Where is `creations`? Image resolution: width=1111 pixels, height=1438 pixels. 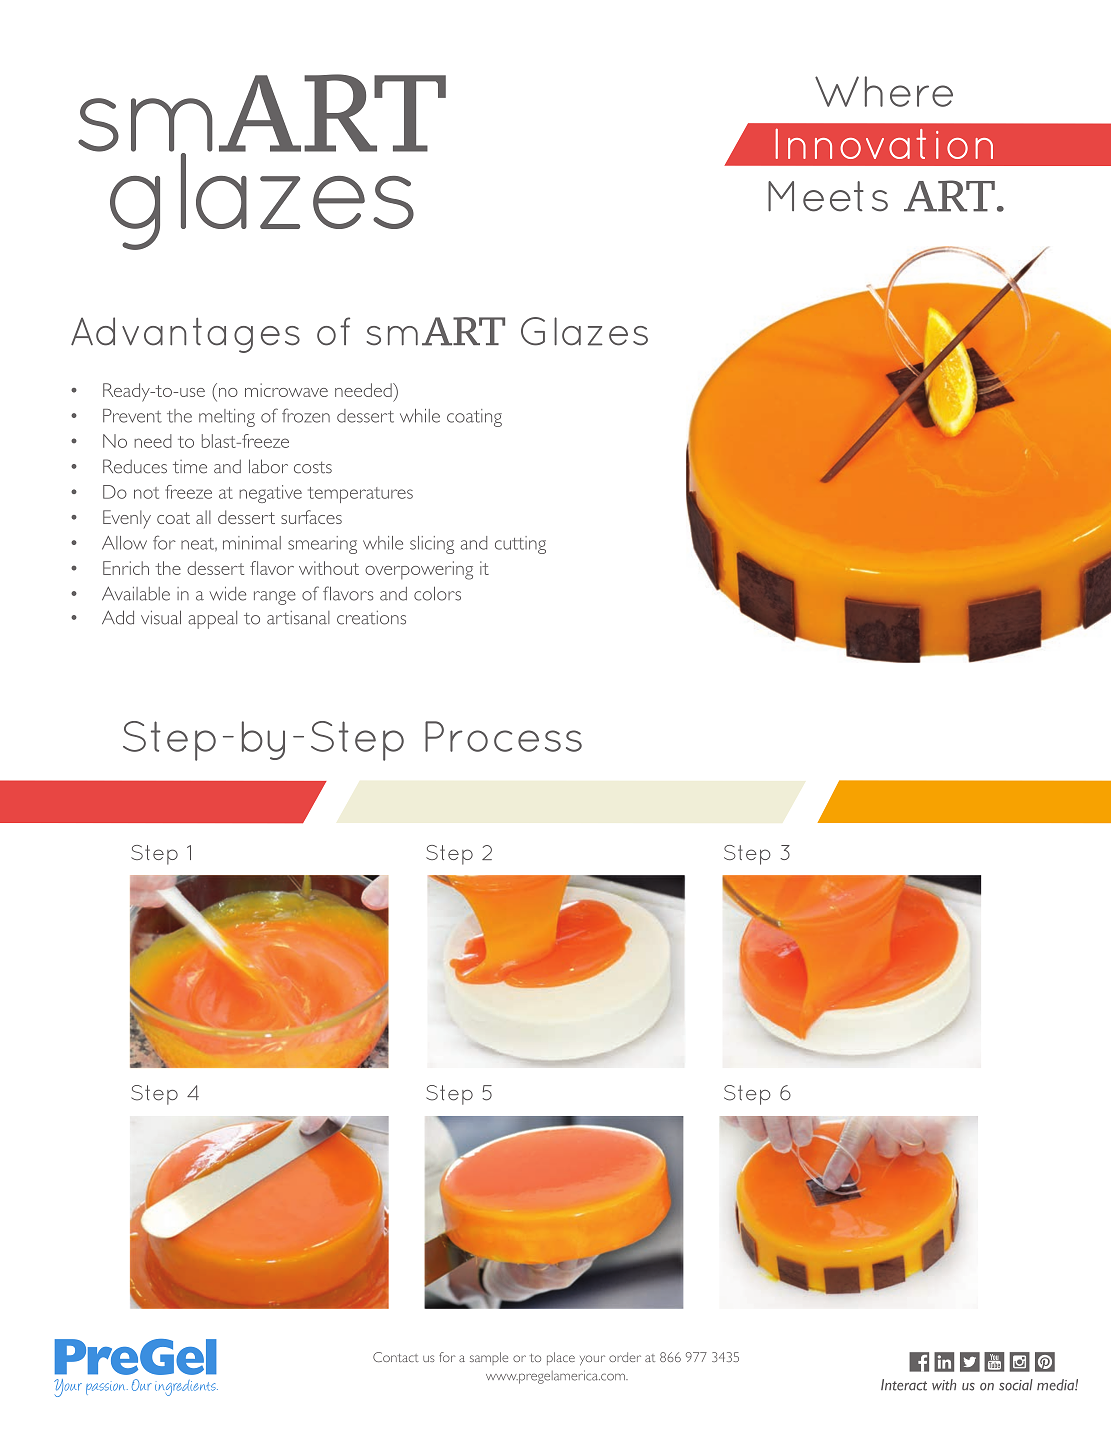 creations is located at coordinates (371, 618).
